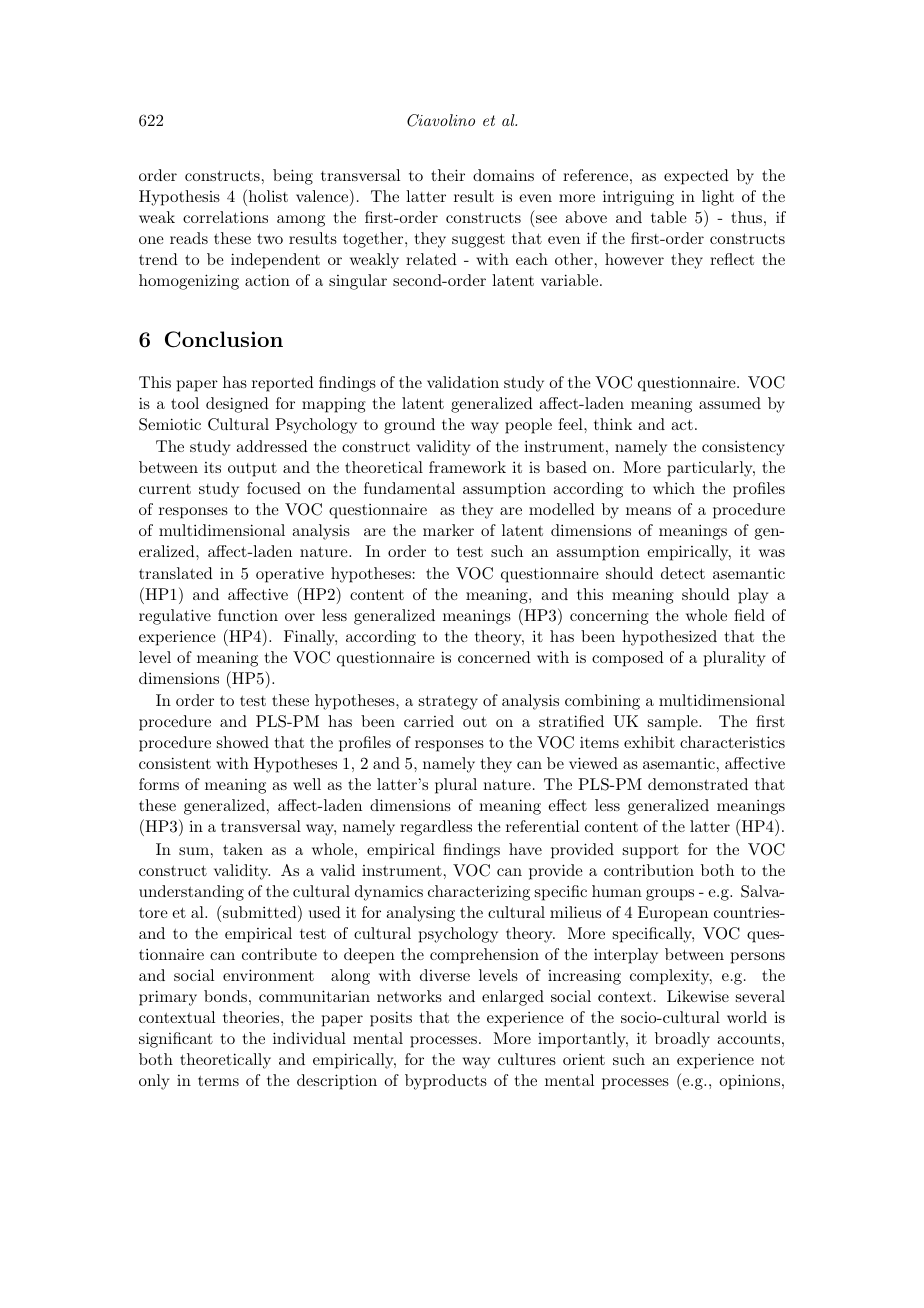 The height and width of the image is (1308, 924). Describe the element at coordinates (409, 426) in the image. I see `ground` at that location.
